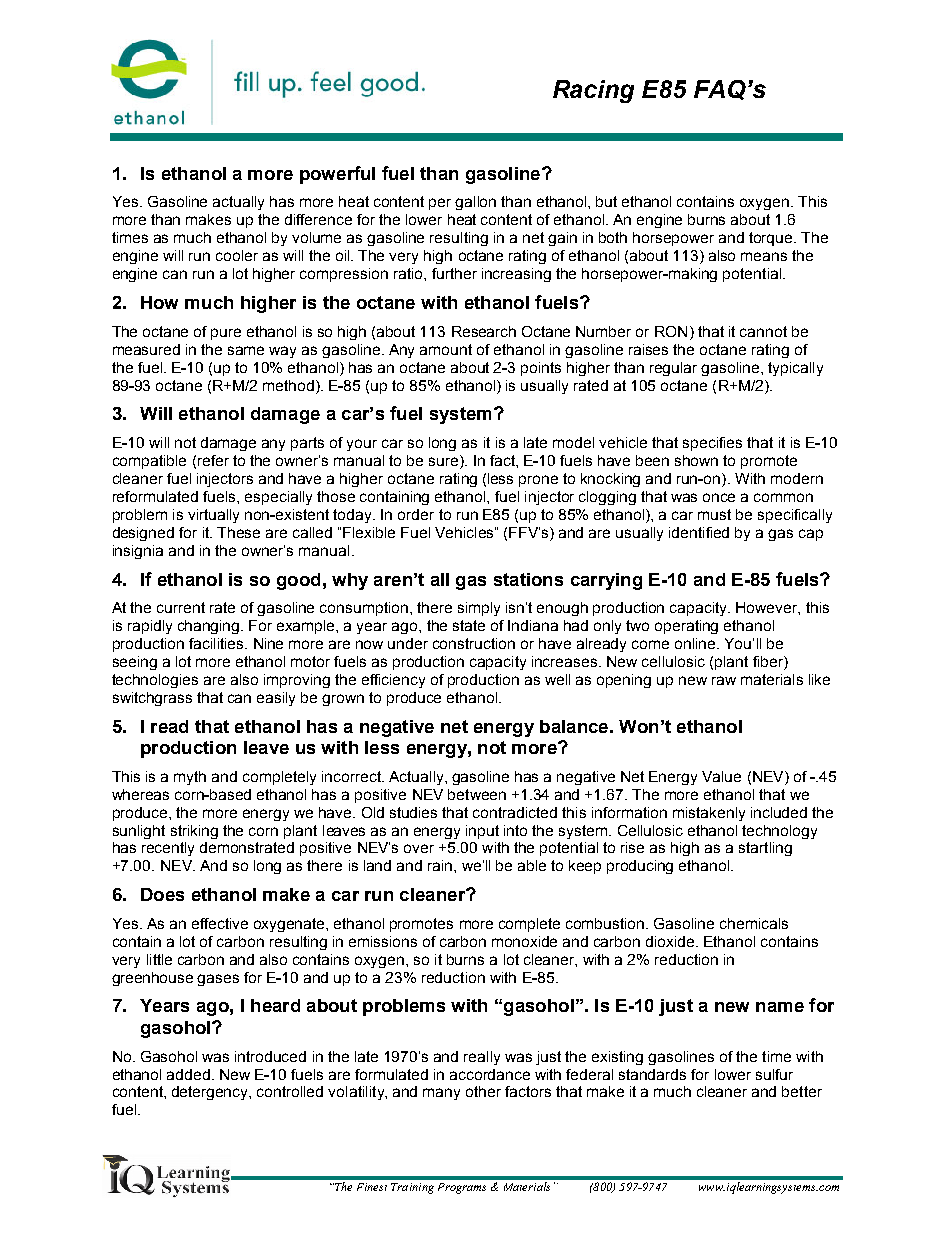 The image size is (952, 1233). What do you see at coordinates (593, 91) in the page?
I see `Racing` at bounding box center [593, 91].
